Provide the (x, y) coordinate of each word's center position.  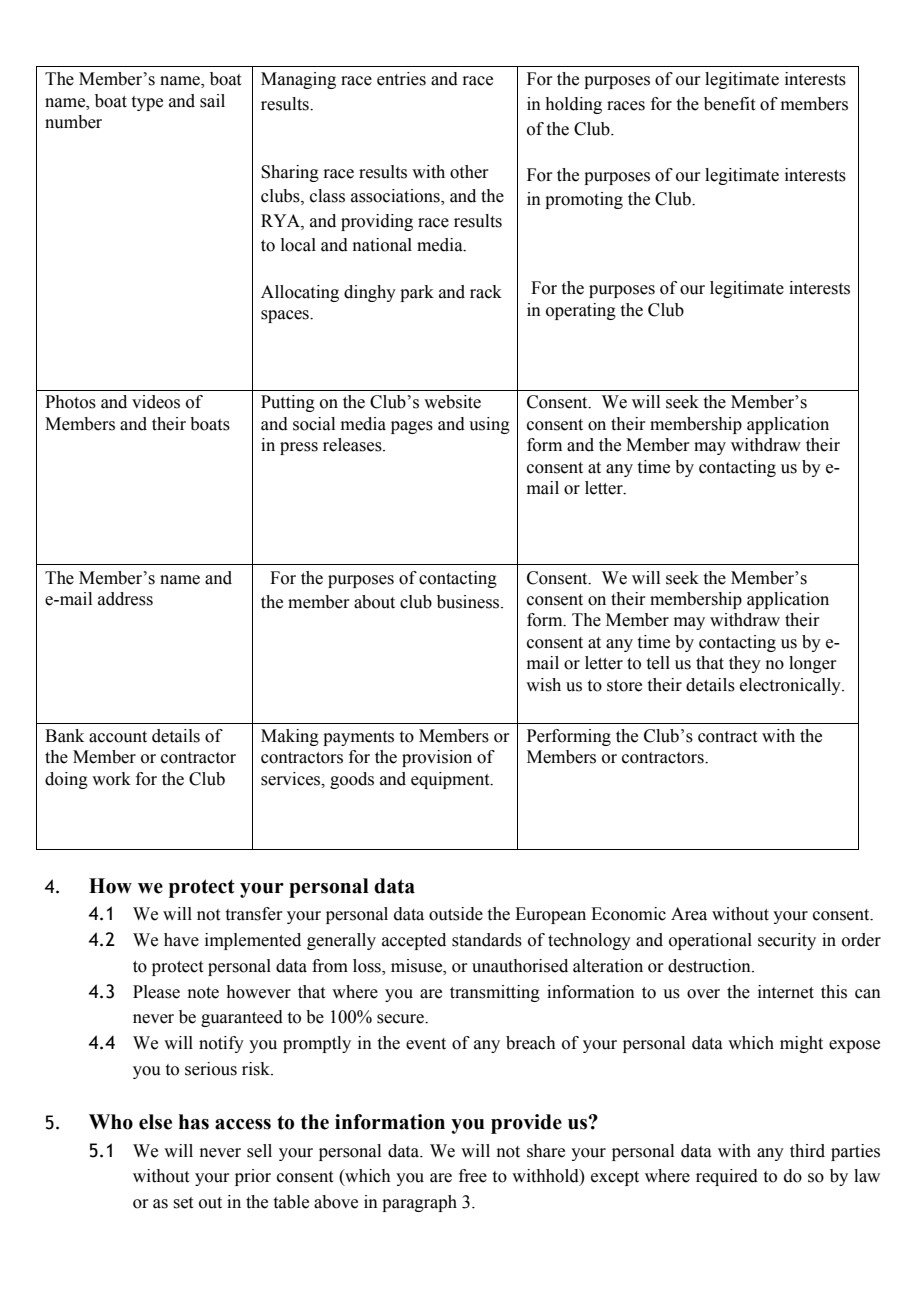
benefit (729, 104)
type (147, 103)
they (745, 664)
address (125, 599)
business (469, 602)
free (473, 1176)
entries (401, 79)
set (183, 1203)
